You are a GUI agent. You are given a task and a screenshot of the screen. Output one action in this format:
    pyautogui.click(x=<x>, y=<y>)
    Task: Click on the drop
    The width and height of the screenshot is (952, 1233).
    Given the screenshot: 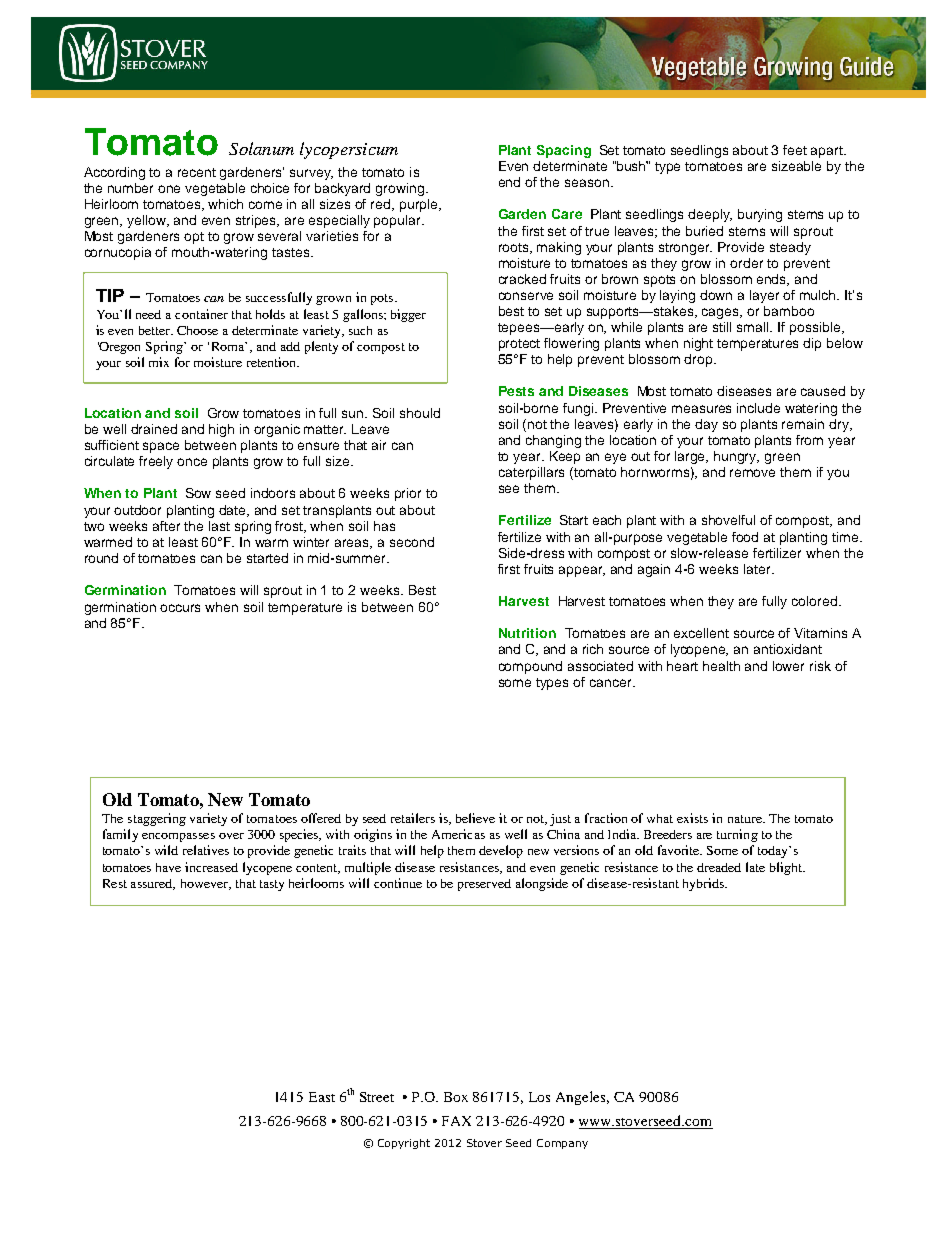 What is the action you would take?
    pyautogui.click(x=699, y=360)
